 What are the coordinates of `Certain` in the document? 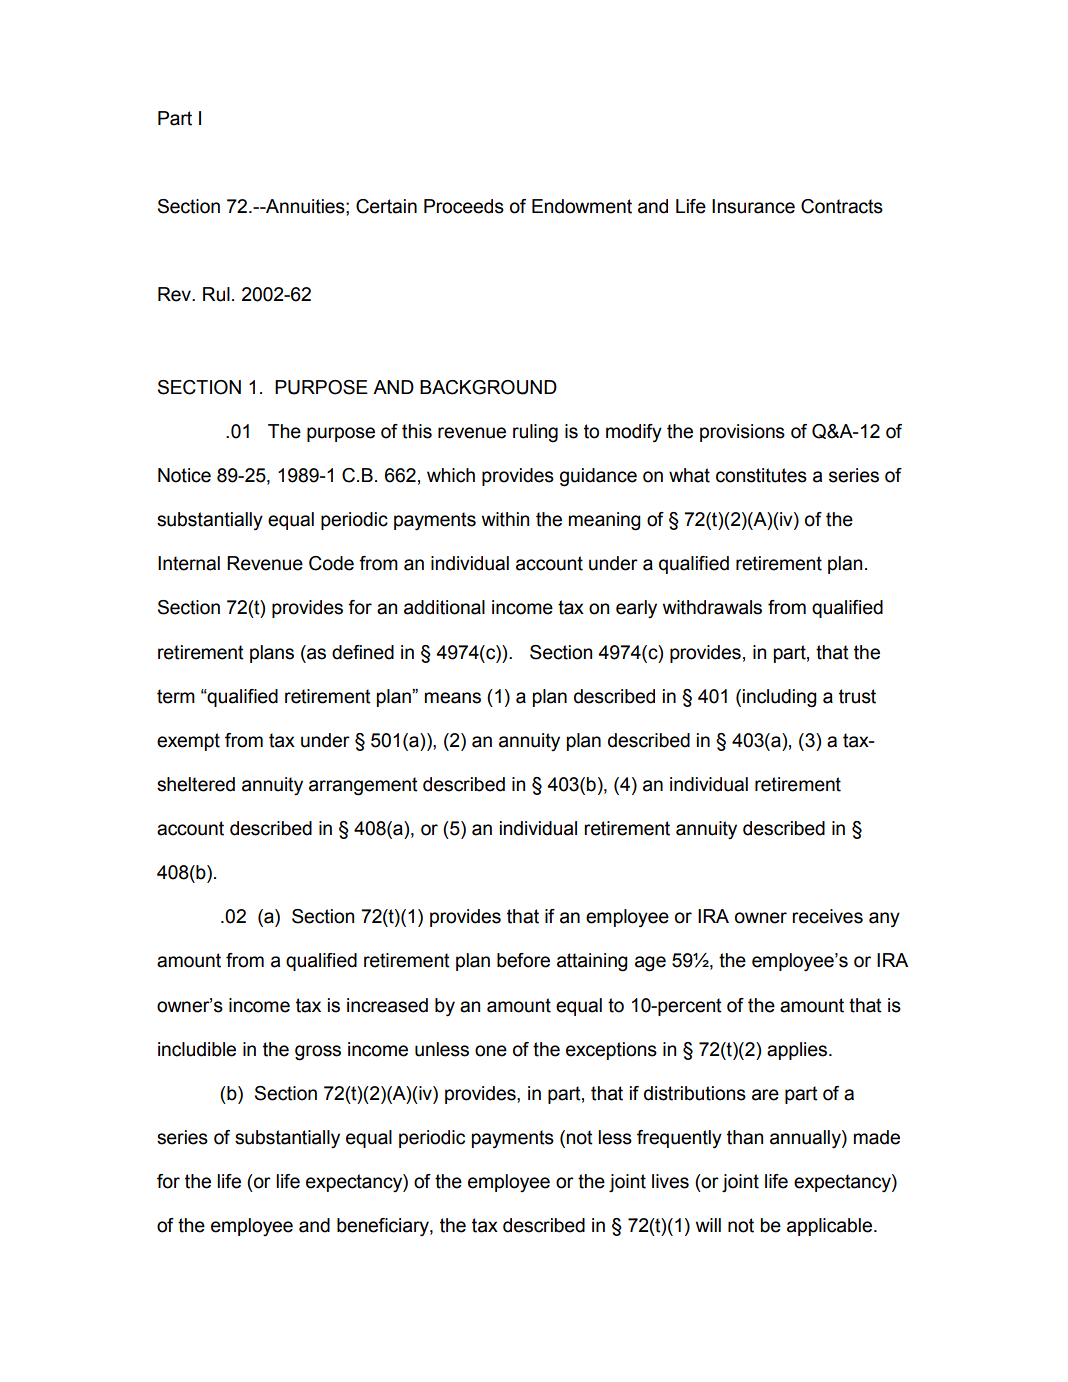 It's located at (386, 206).
